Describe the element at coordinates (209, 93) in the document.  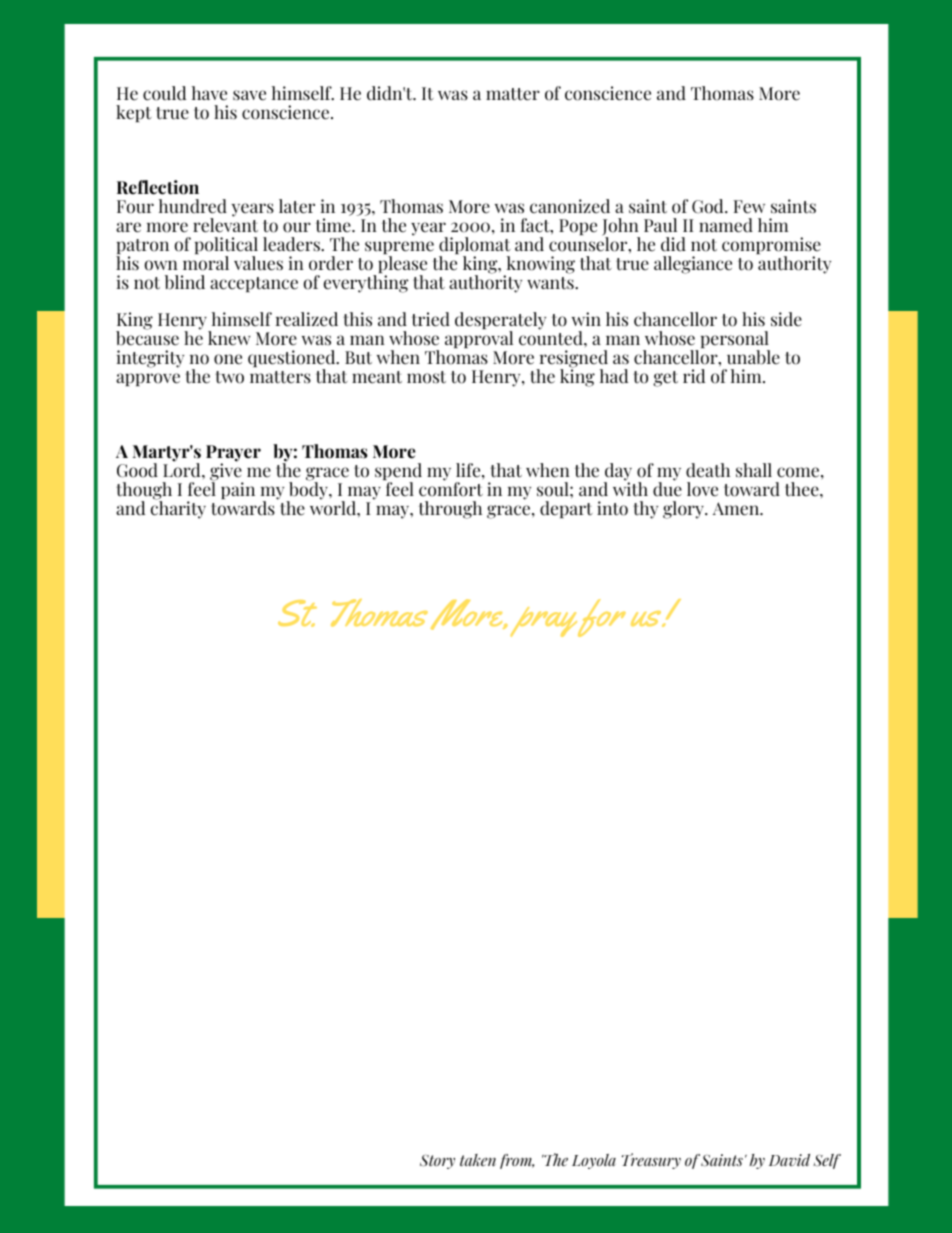
I see `have` at that location.
